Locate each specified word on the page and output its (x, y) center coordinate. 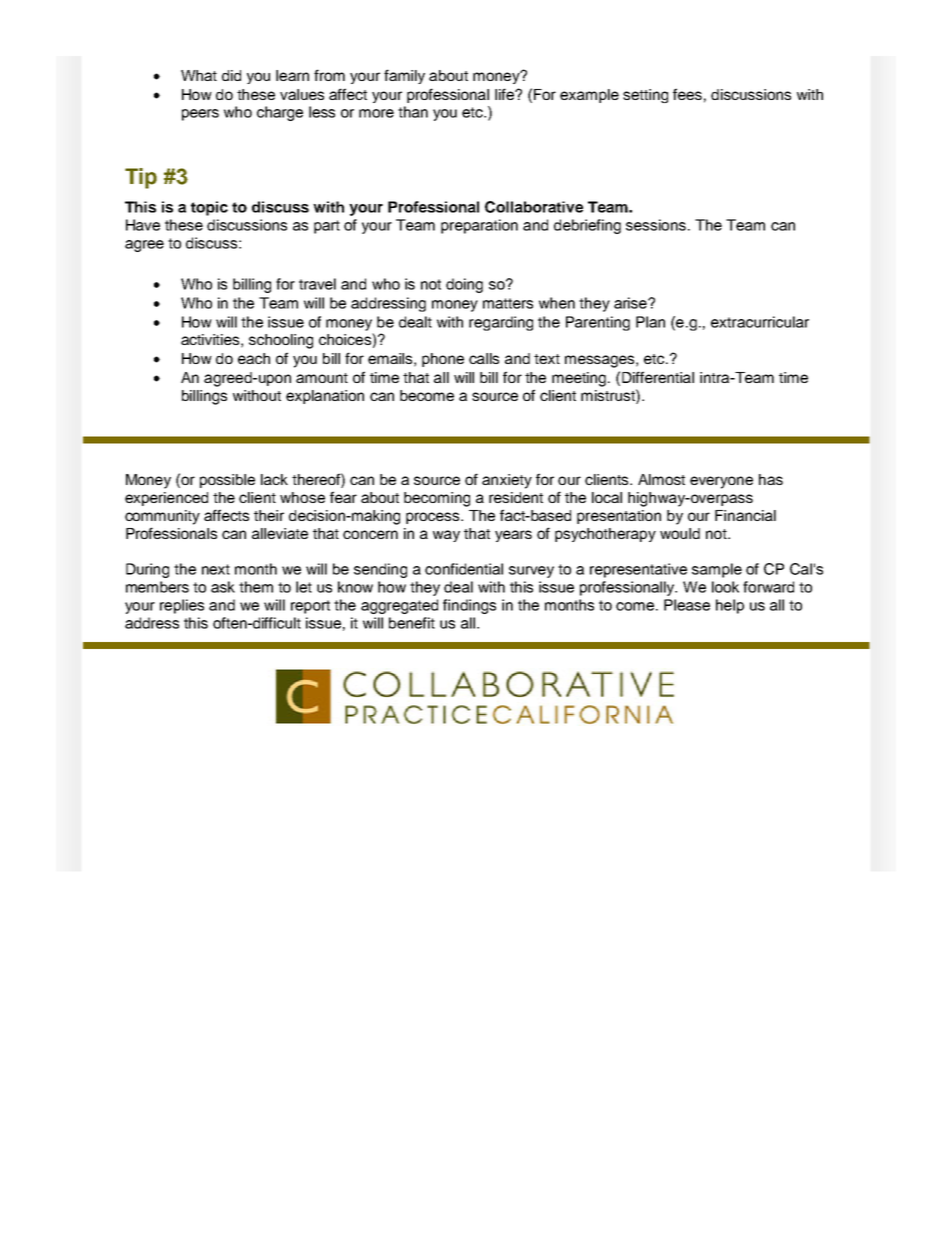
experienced (166, 499)
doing (464, 285)
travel (317, 284)
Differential (658, 377)
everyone (721, 482)
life (505, 94)
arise (631, 303)
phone (443, 360)
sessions (657, 225)
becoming (437, 499)
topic (209, 208)
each (254, 358)
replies (182, 606)
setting (645, 96)
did (231, 75)
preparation (479, 226)
